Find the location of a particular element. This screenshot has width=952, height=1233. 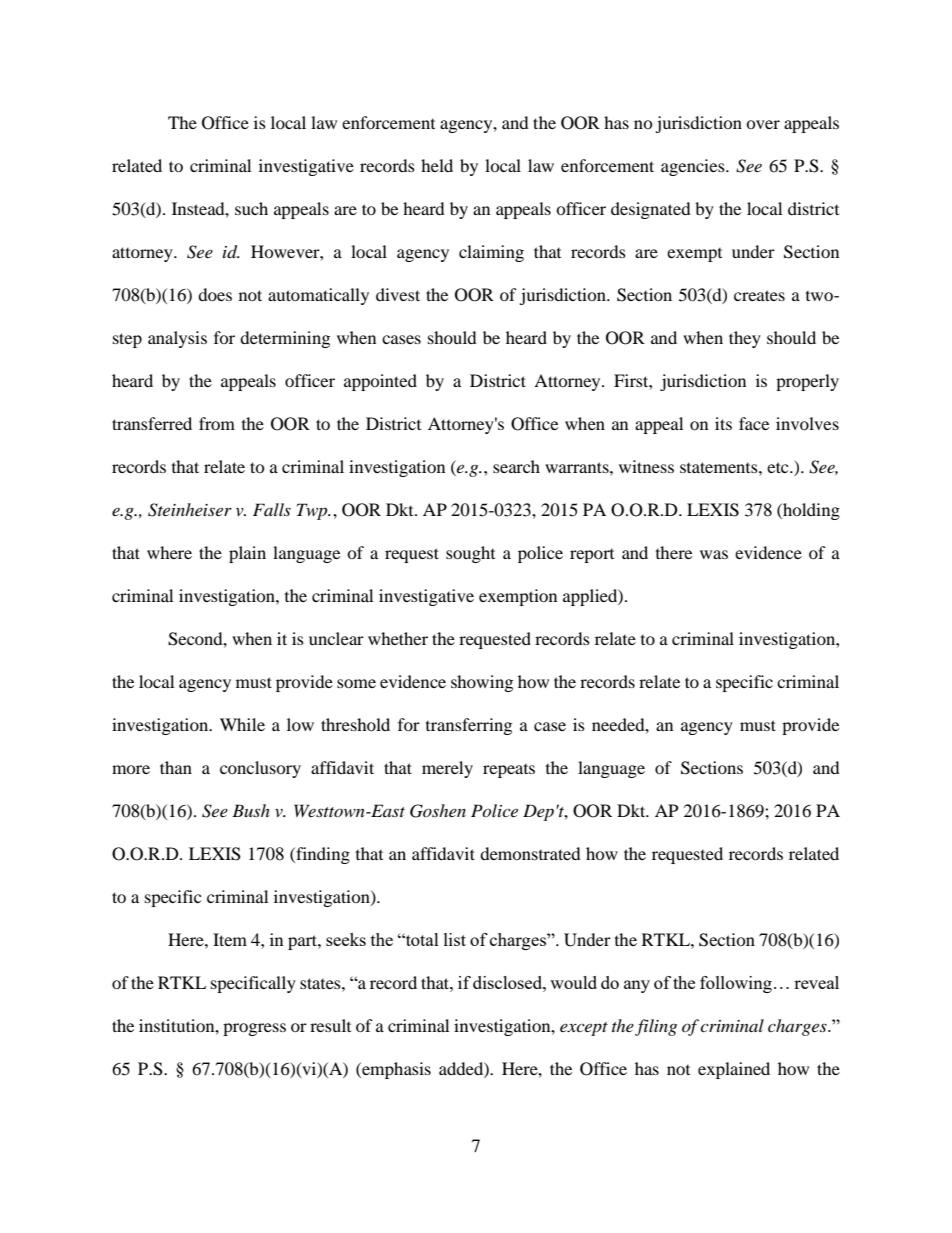

emphasis is located at coordinates (395, 1070).
